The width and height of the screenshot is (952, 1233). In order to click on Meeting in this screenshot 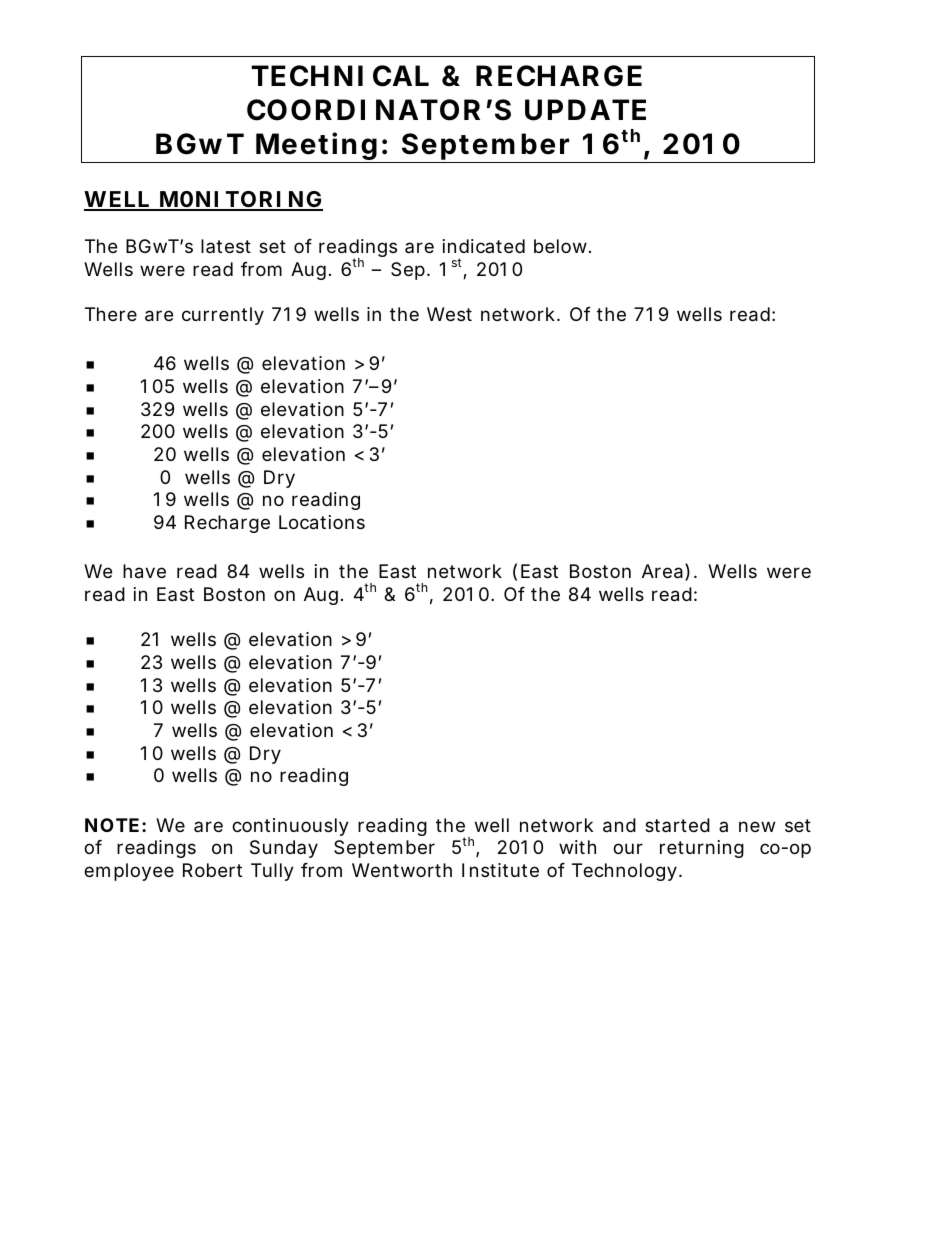, I will do `click(316, 147)`.
